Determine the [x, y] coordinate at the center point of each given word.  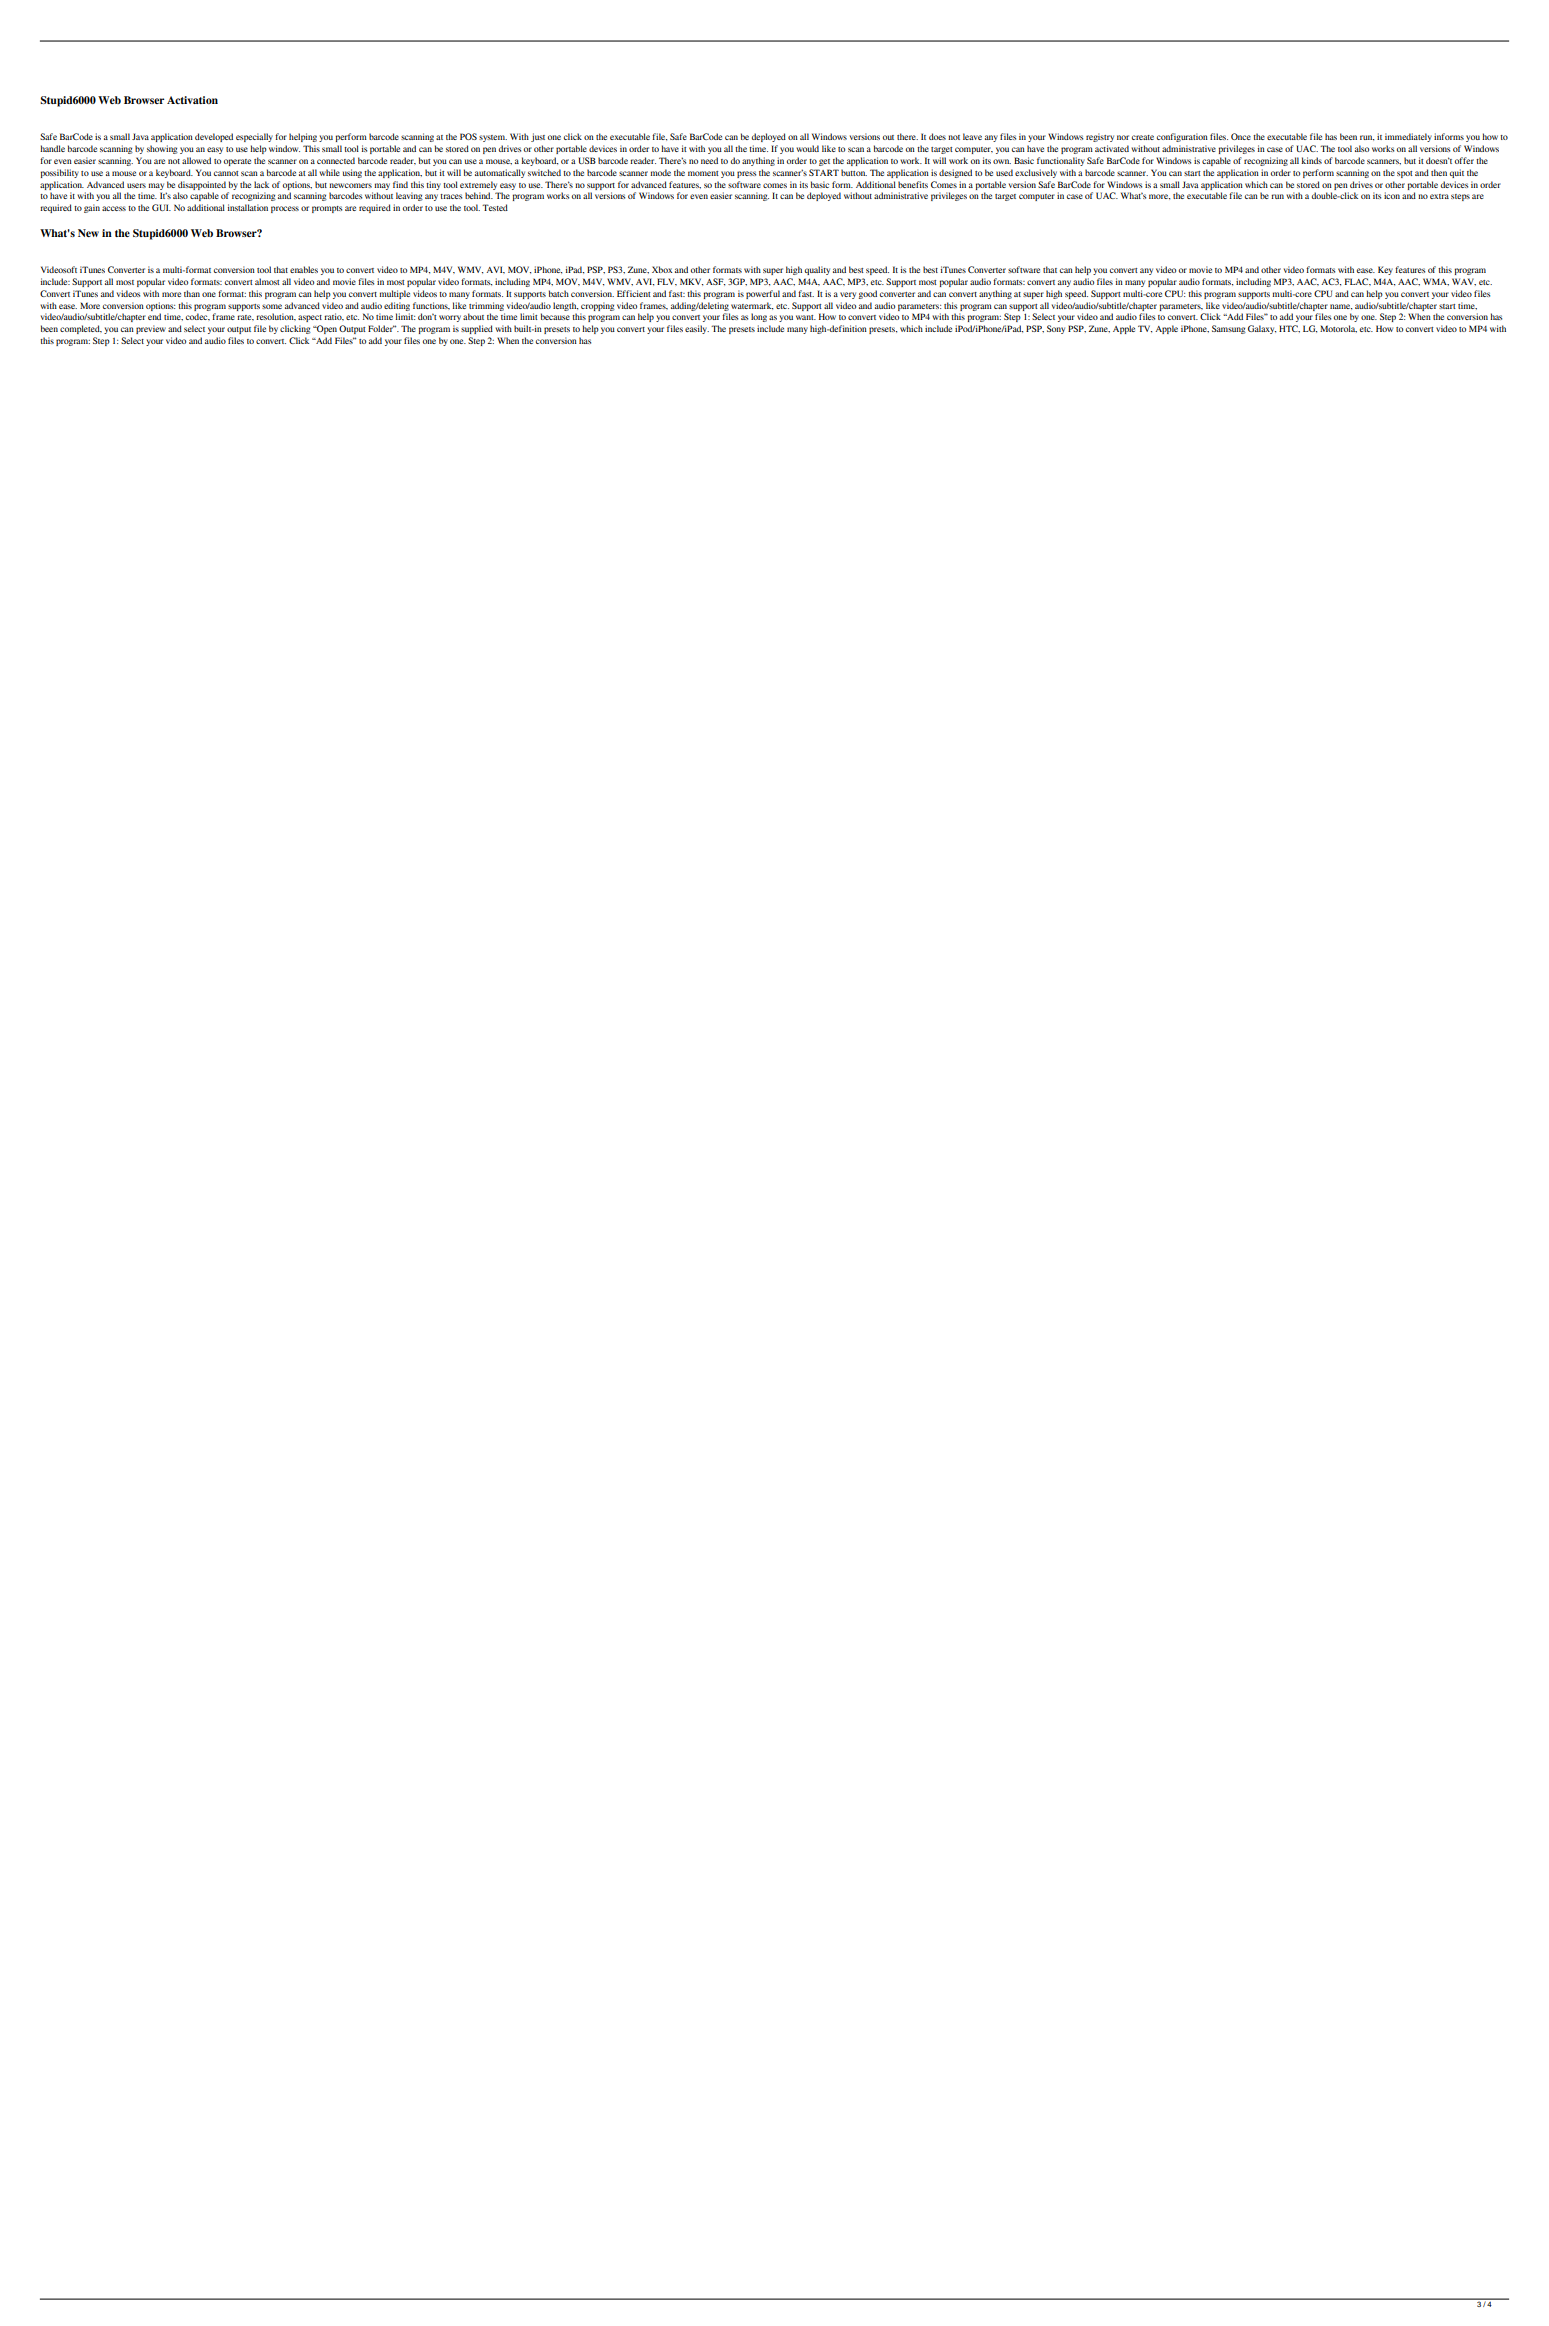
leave [972, 136]
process [285, 209]
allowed [196, 160]
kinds [1311, 160]
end [154, 316]
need [709, 160]
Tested [495, 207]
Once [1241, 136]
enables [304, 269]
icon [1392, 195]
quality [817, 270]
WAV [1464, 282]
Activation [192, 100]
